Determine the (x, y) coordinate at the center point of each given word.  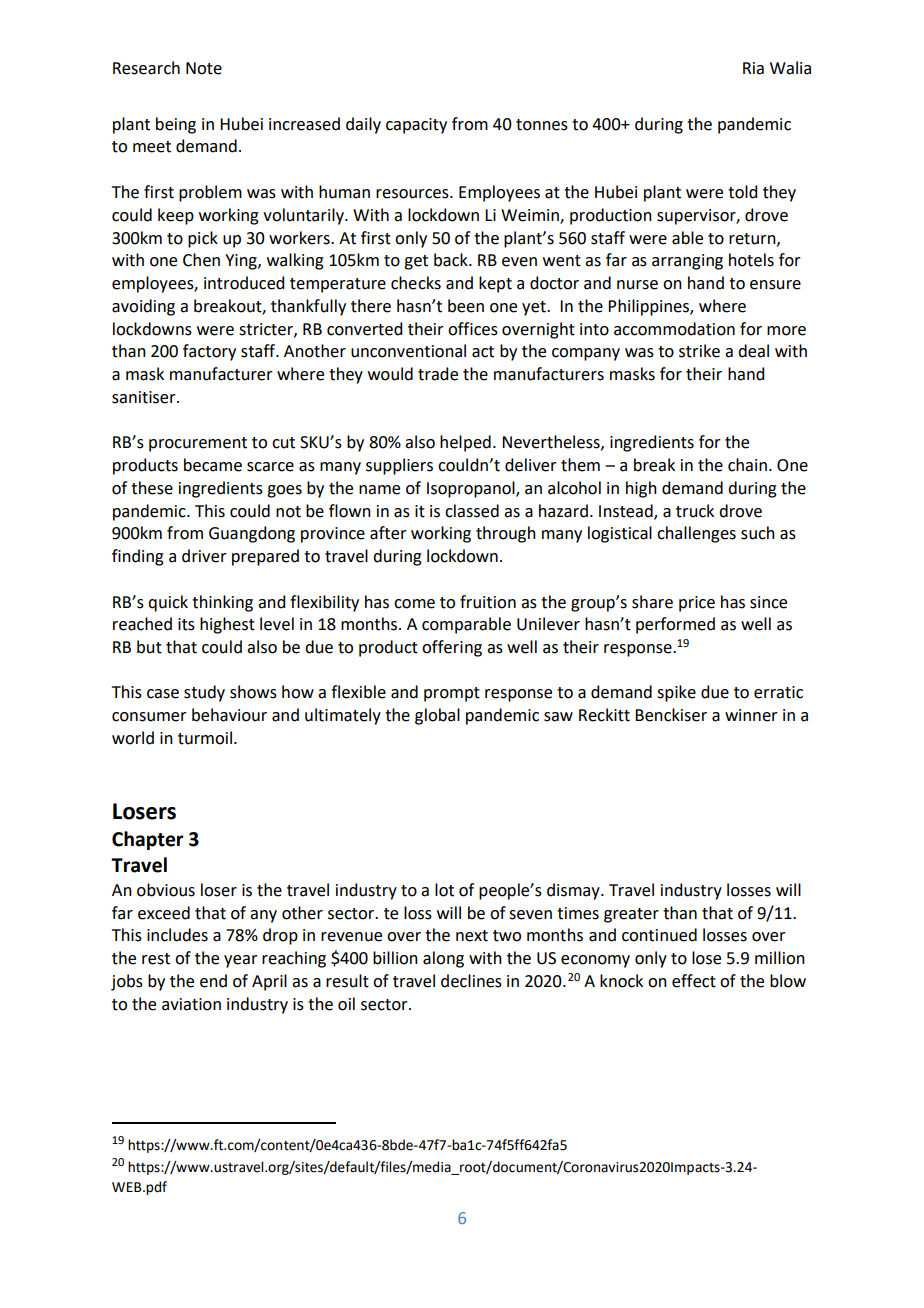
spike (676, 693)
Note (204, 68)
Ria (753, 68)
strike (699, 351)
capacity (416, 126)
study (204, 693)
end (213, 981)
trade (438, 374)
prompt (452, 694)
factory (209, 352)
